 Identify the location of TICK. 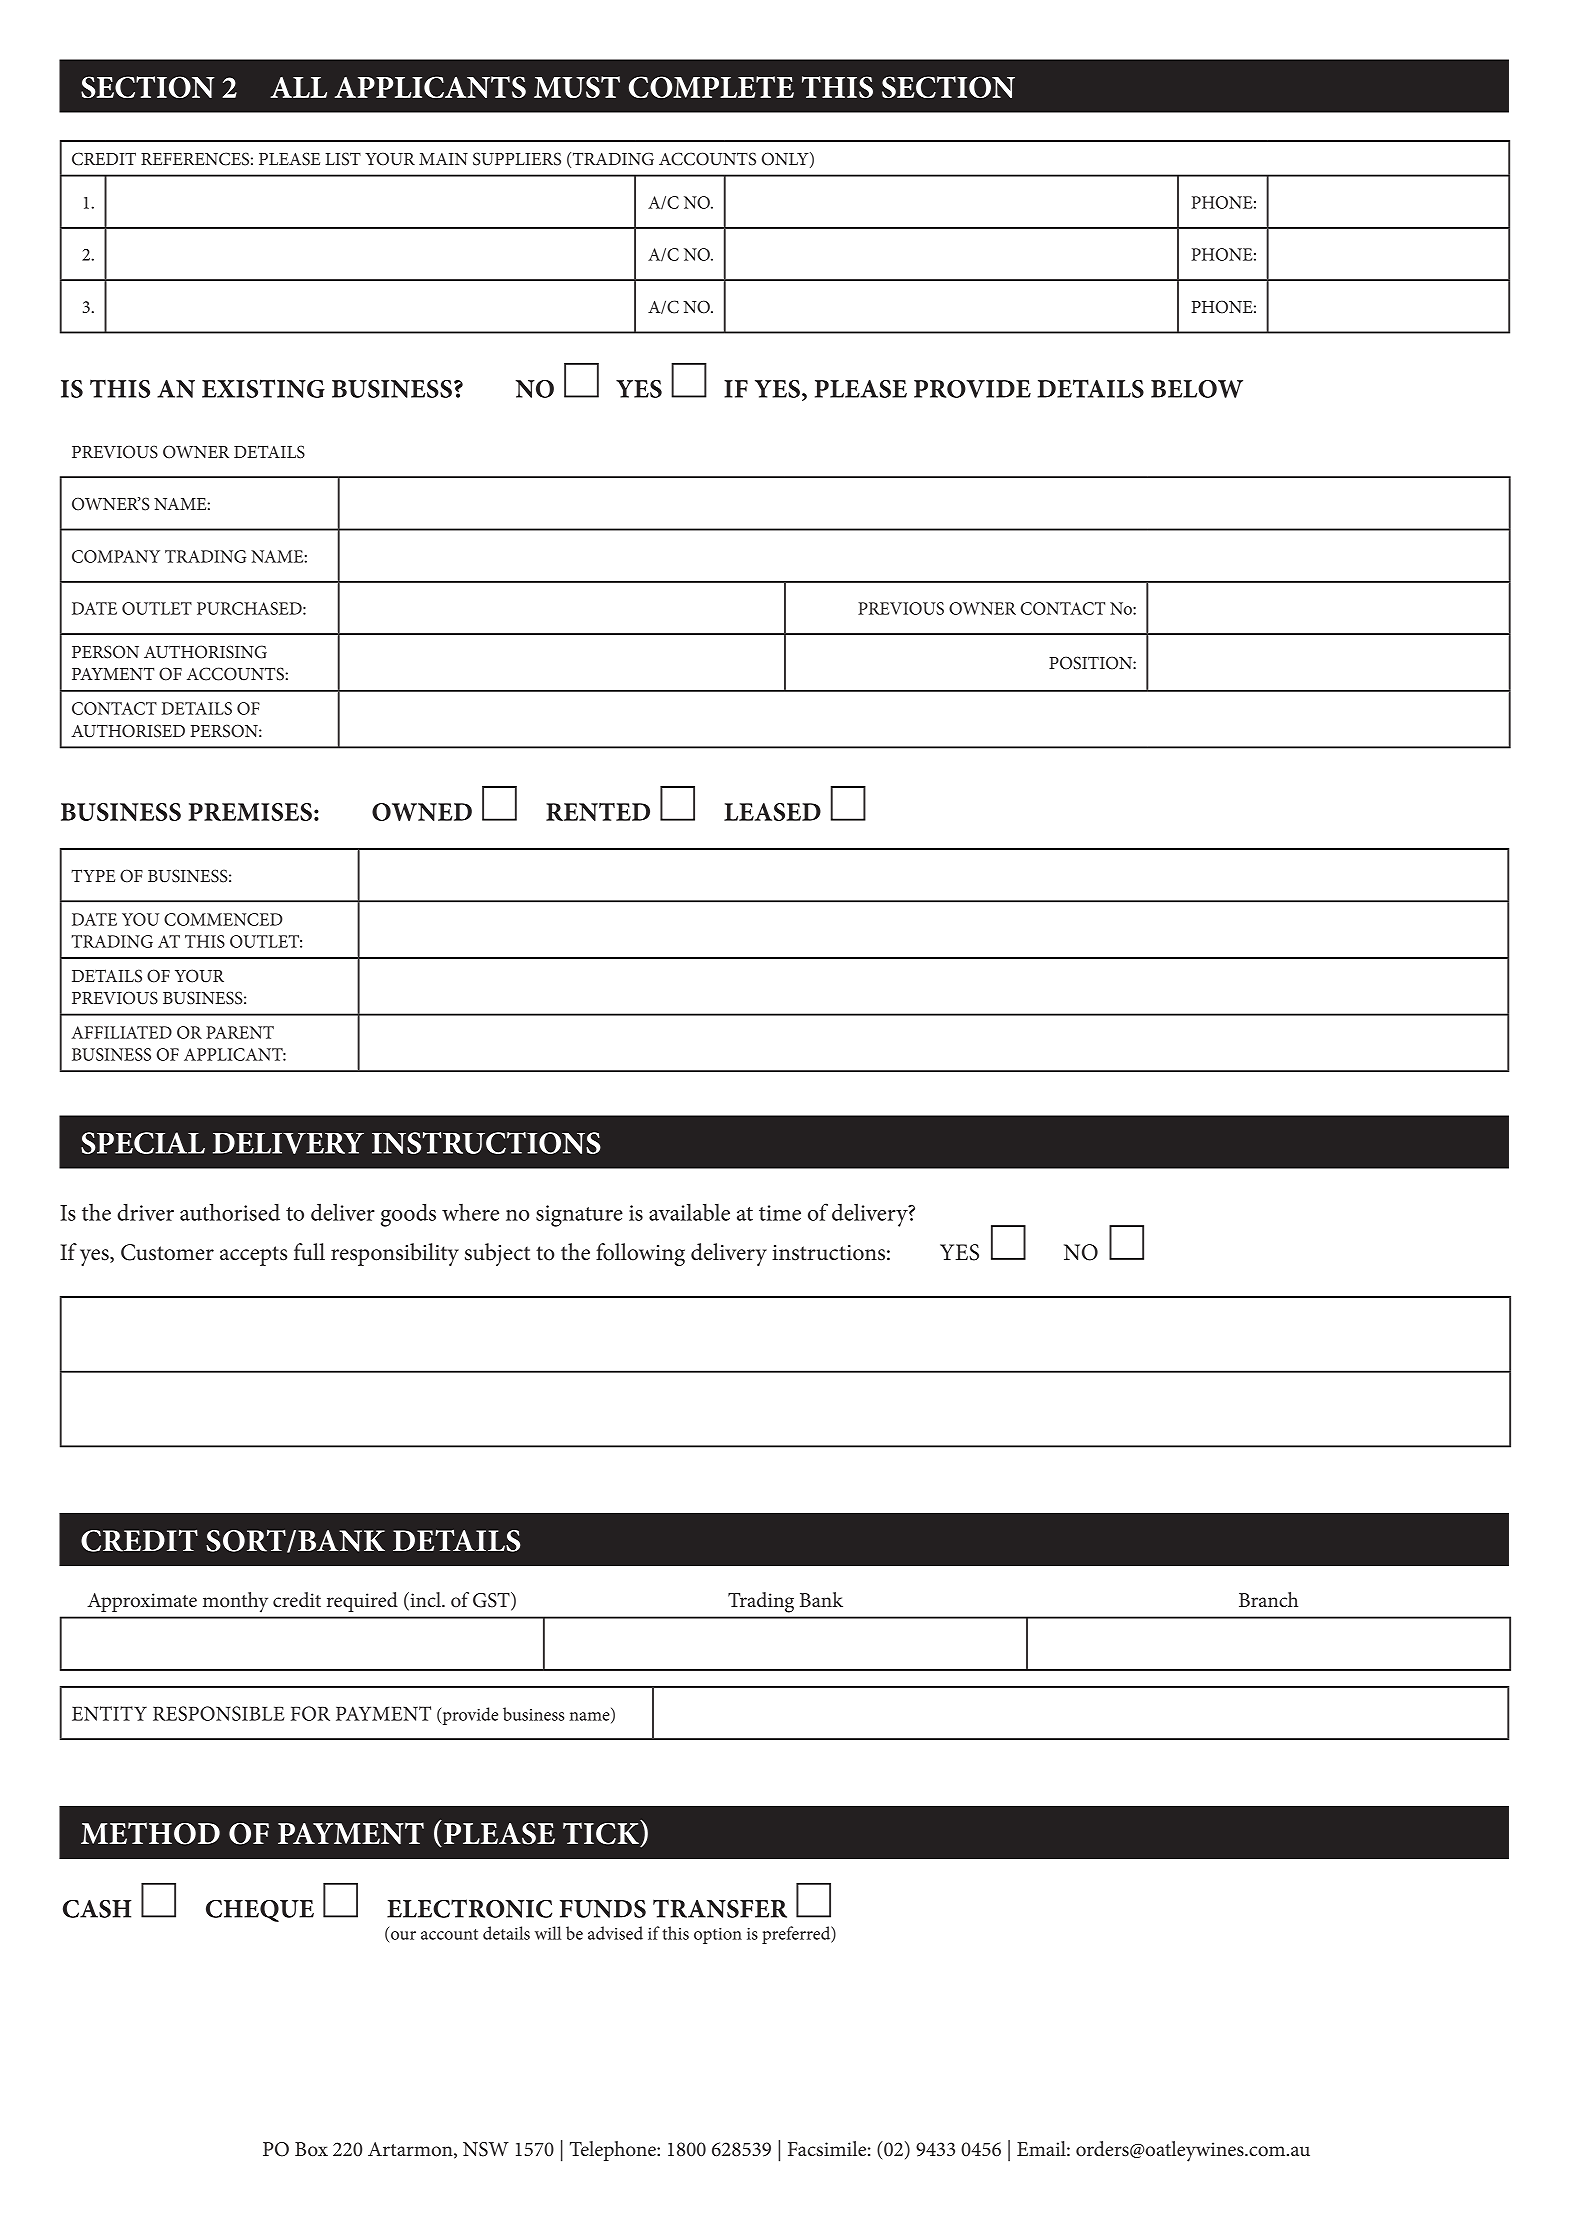
(602, 1833).
